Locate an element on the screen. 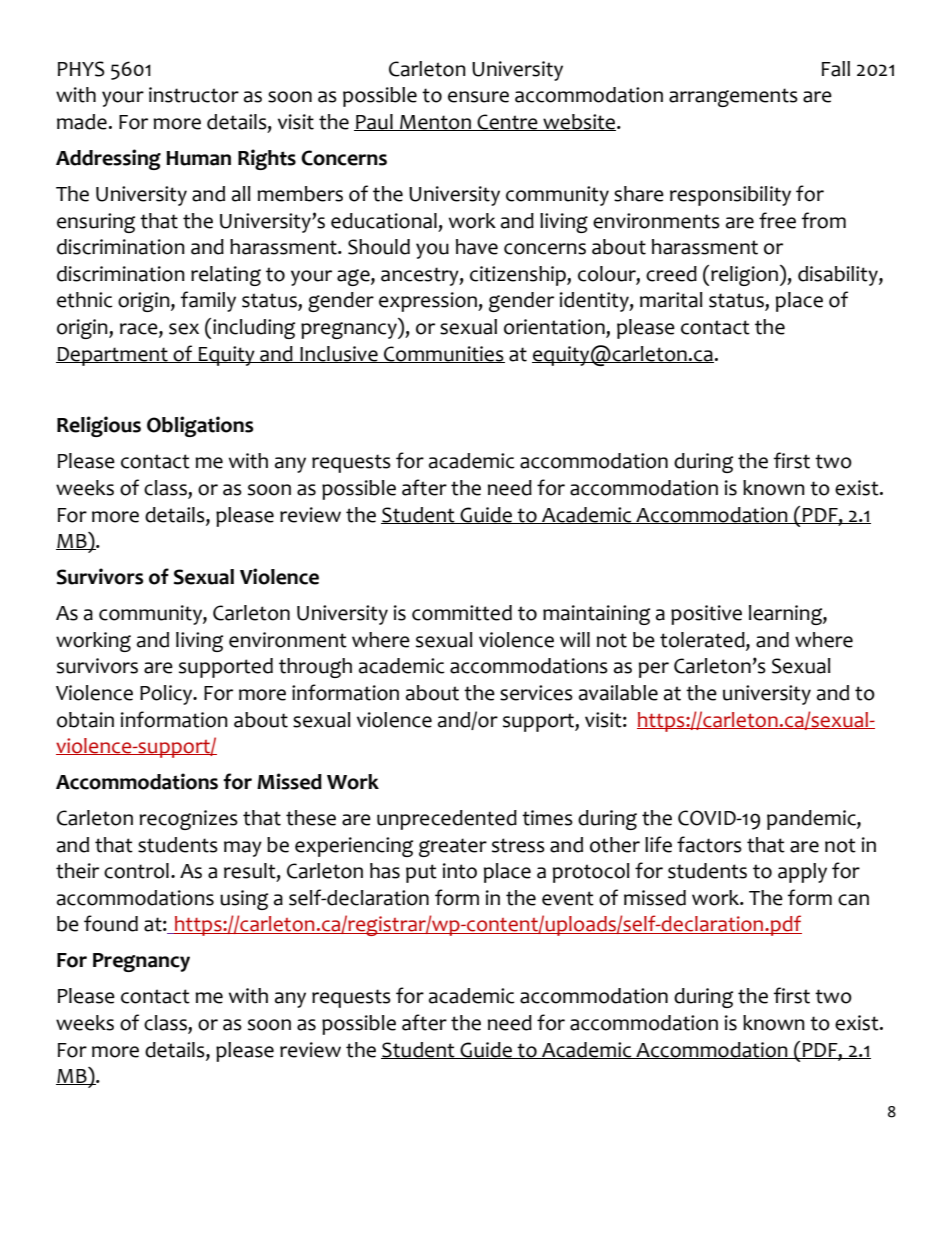 Image resolution: width=952 pixels, height=1233 pixels. Policy is located at coordinates (167, 695).
